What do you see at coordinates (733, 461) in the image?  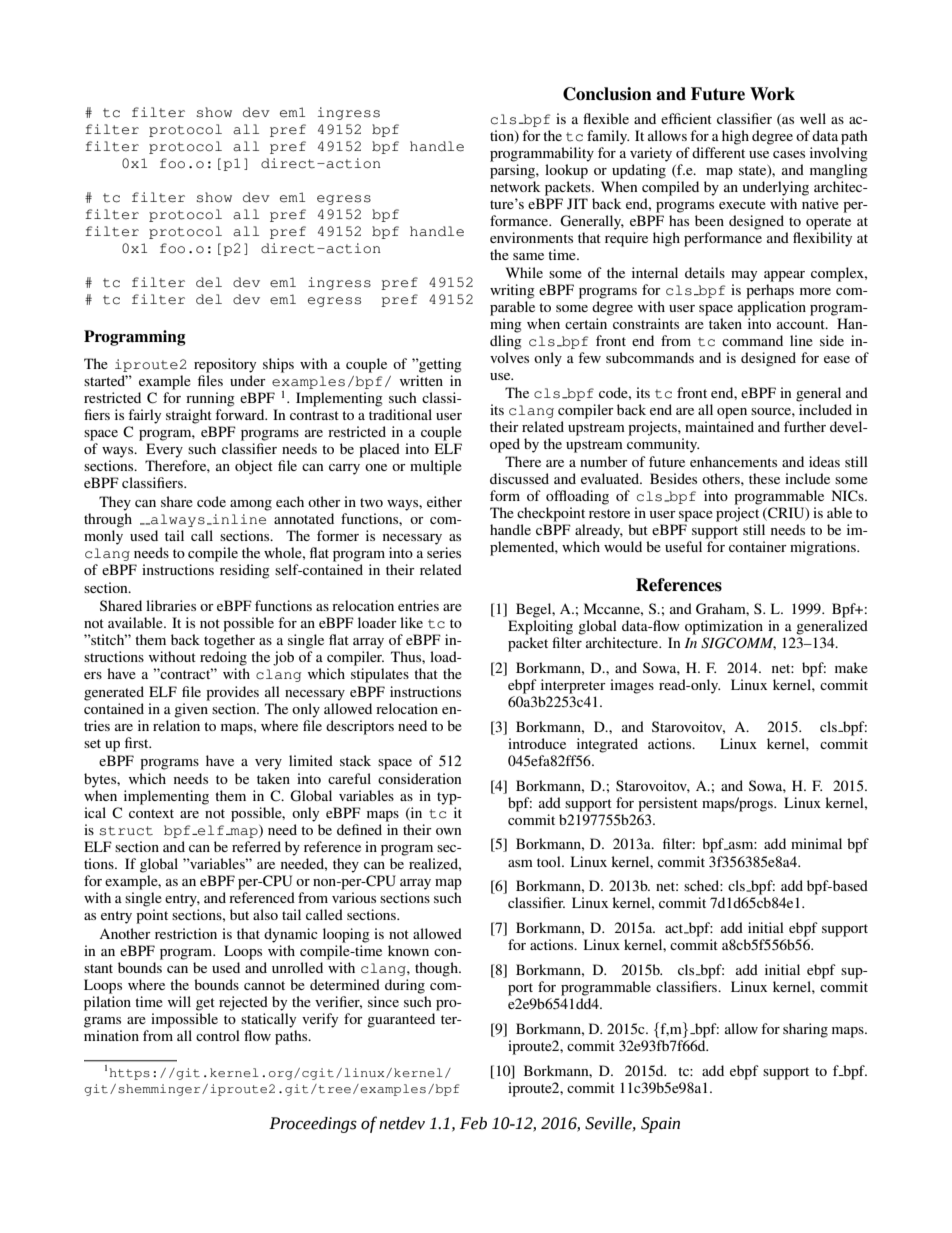 I see `enhancements` at bounding box center [733, 461].
